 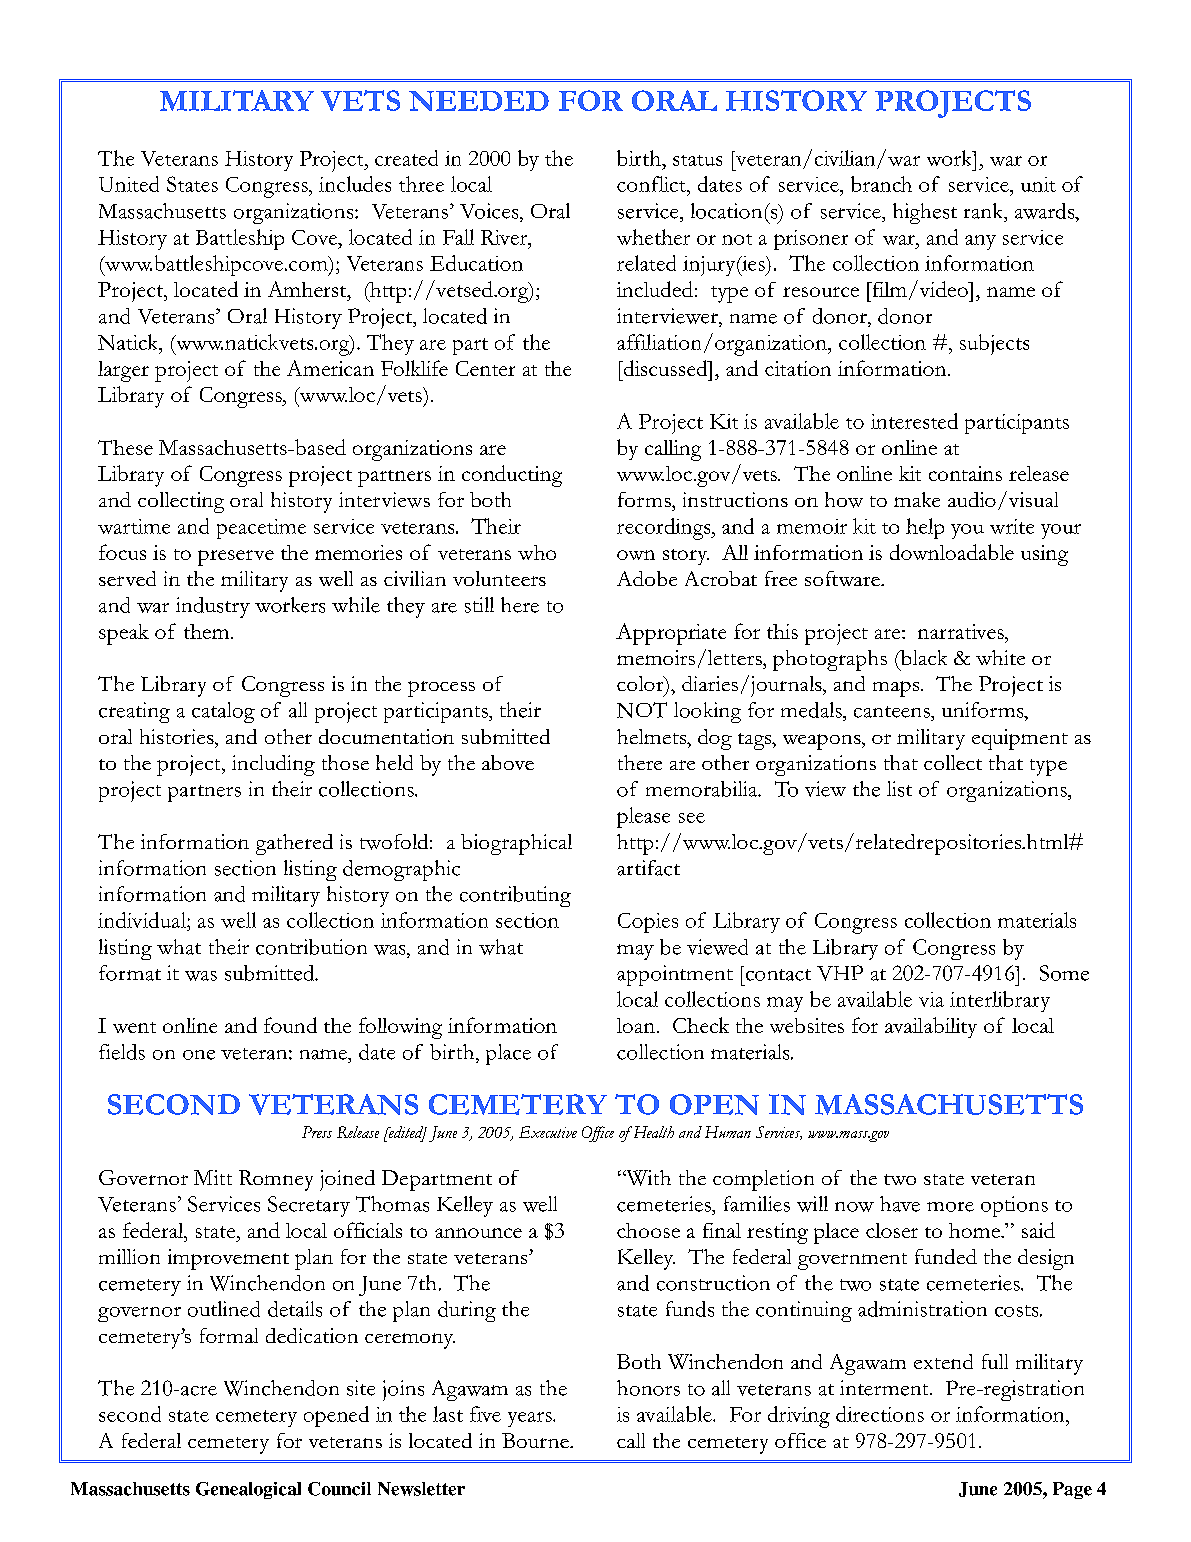 What do you see at coordinates (536, 1440) in the screenshot?
I see `Bourne` at bounding box center [536, 1440].
